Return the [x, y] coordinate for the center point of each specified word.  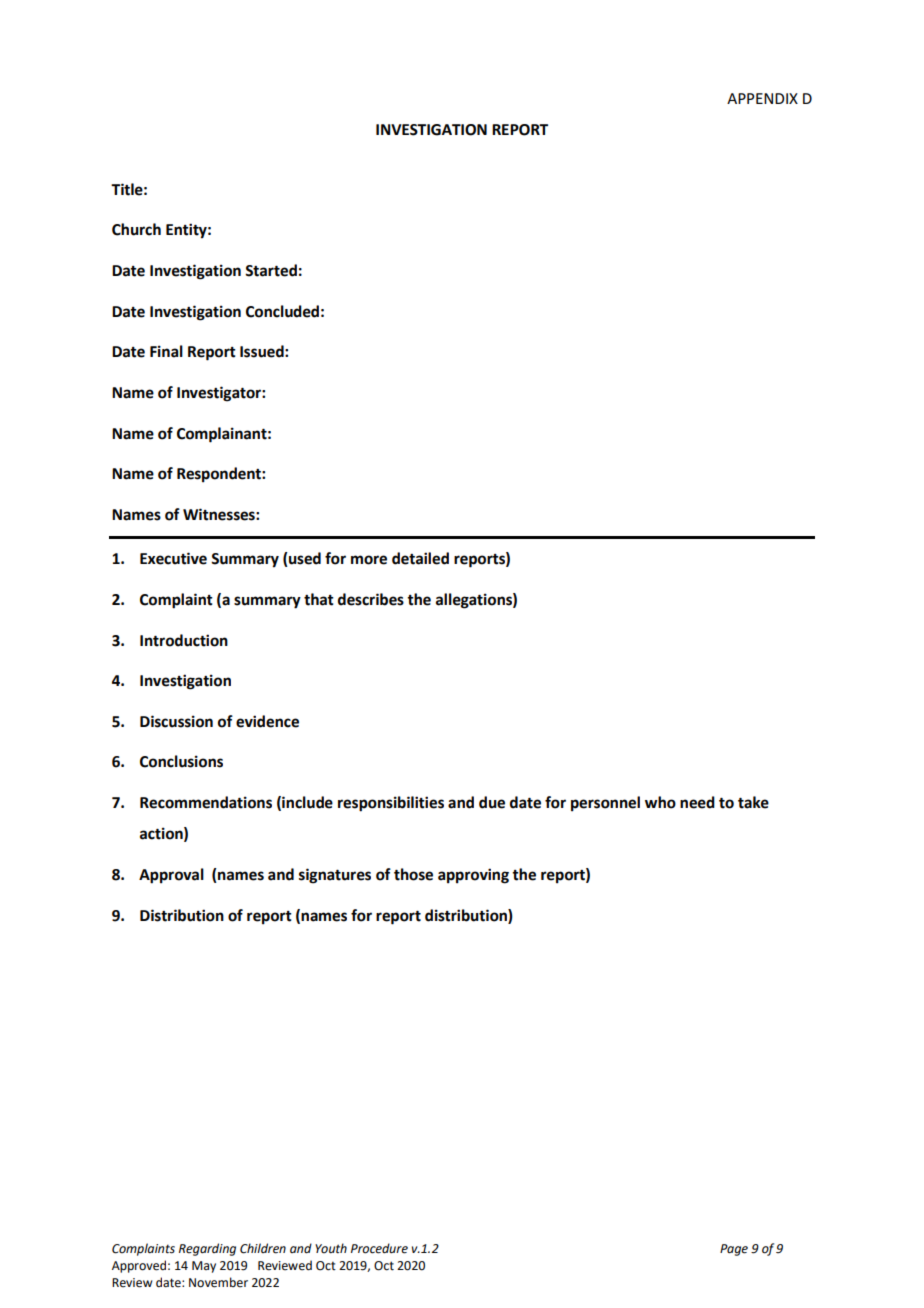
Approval [171, 876]
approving [473, 876]
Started [271, 270]
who [660, 802]
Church [136, 229]
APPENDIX [762, 98]
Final [166, 351]
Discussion [176, 721]
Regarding [207, 1249]
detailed [420, 558]
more [369, 560]
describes [371, 599]
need [697, 802]
